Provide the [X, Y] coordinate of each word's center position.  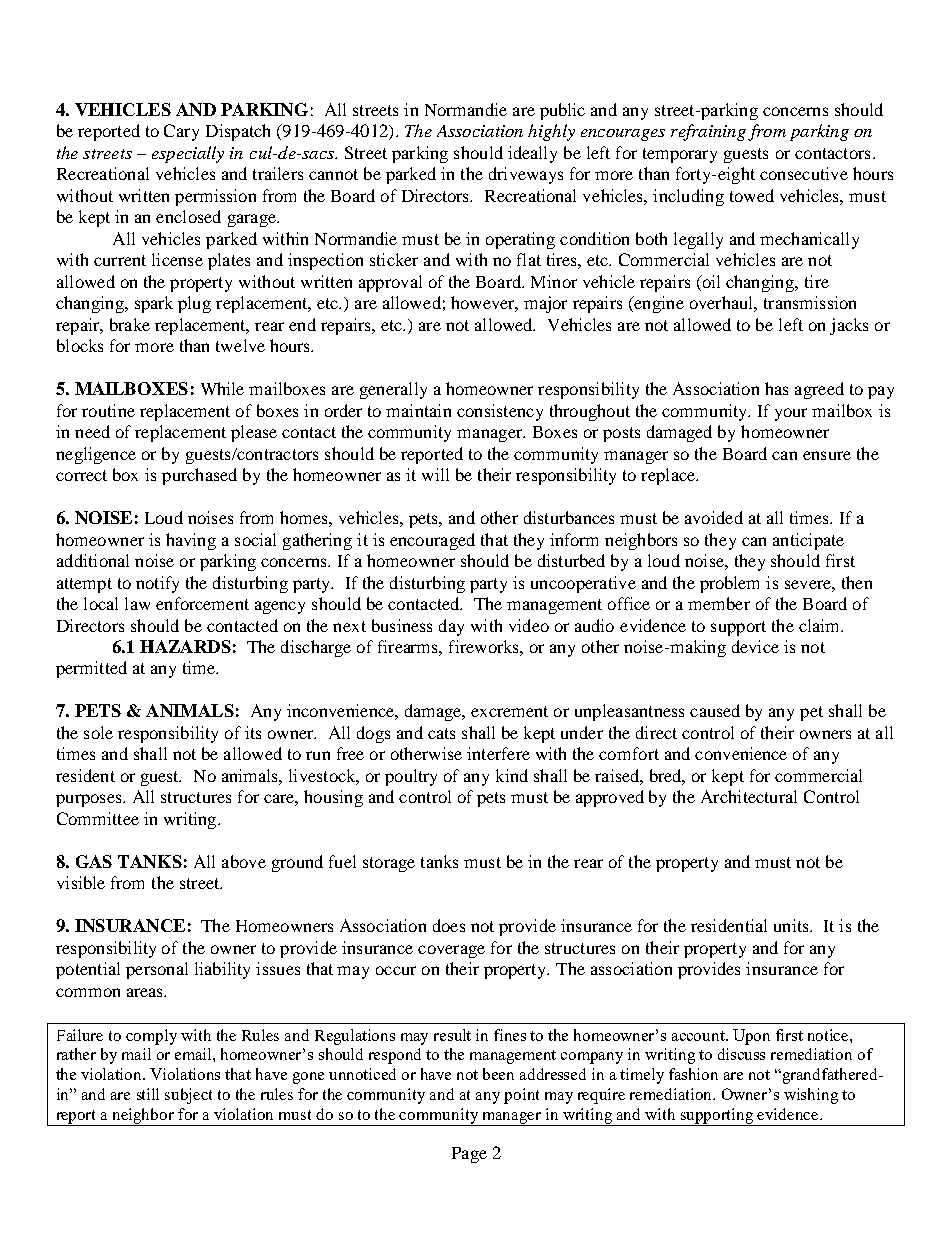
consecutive [804, 173]
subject [188, 1096]
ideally [532, 154]
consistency [500, 412]
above [244, 861]
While [222, 388]
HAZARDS [185, 646]
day [451, 627]
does [449, 925]
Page [469, 1155]
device [755, 646]
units [792, 925]
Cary [181, 132]
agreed [819, 390]
